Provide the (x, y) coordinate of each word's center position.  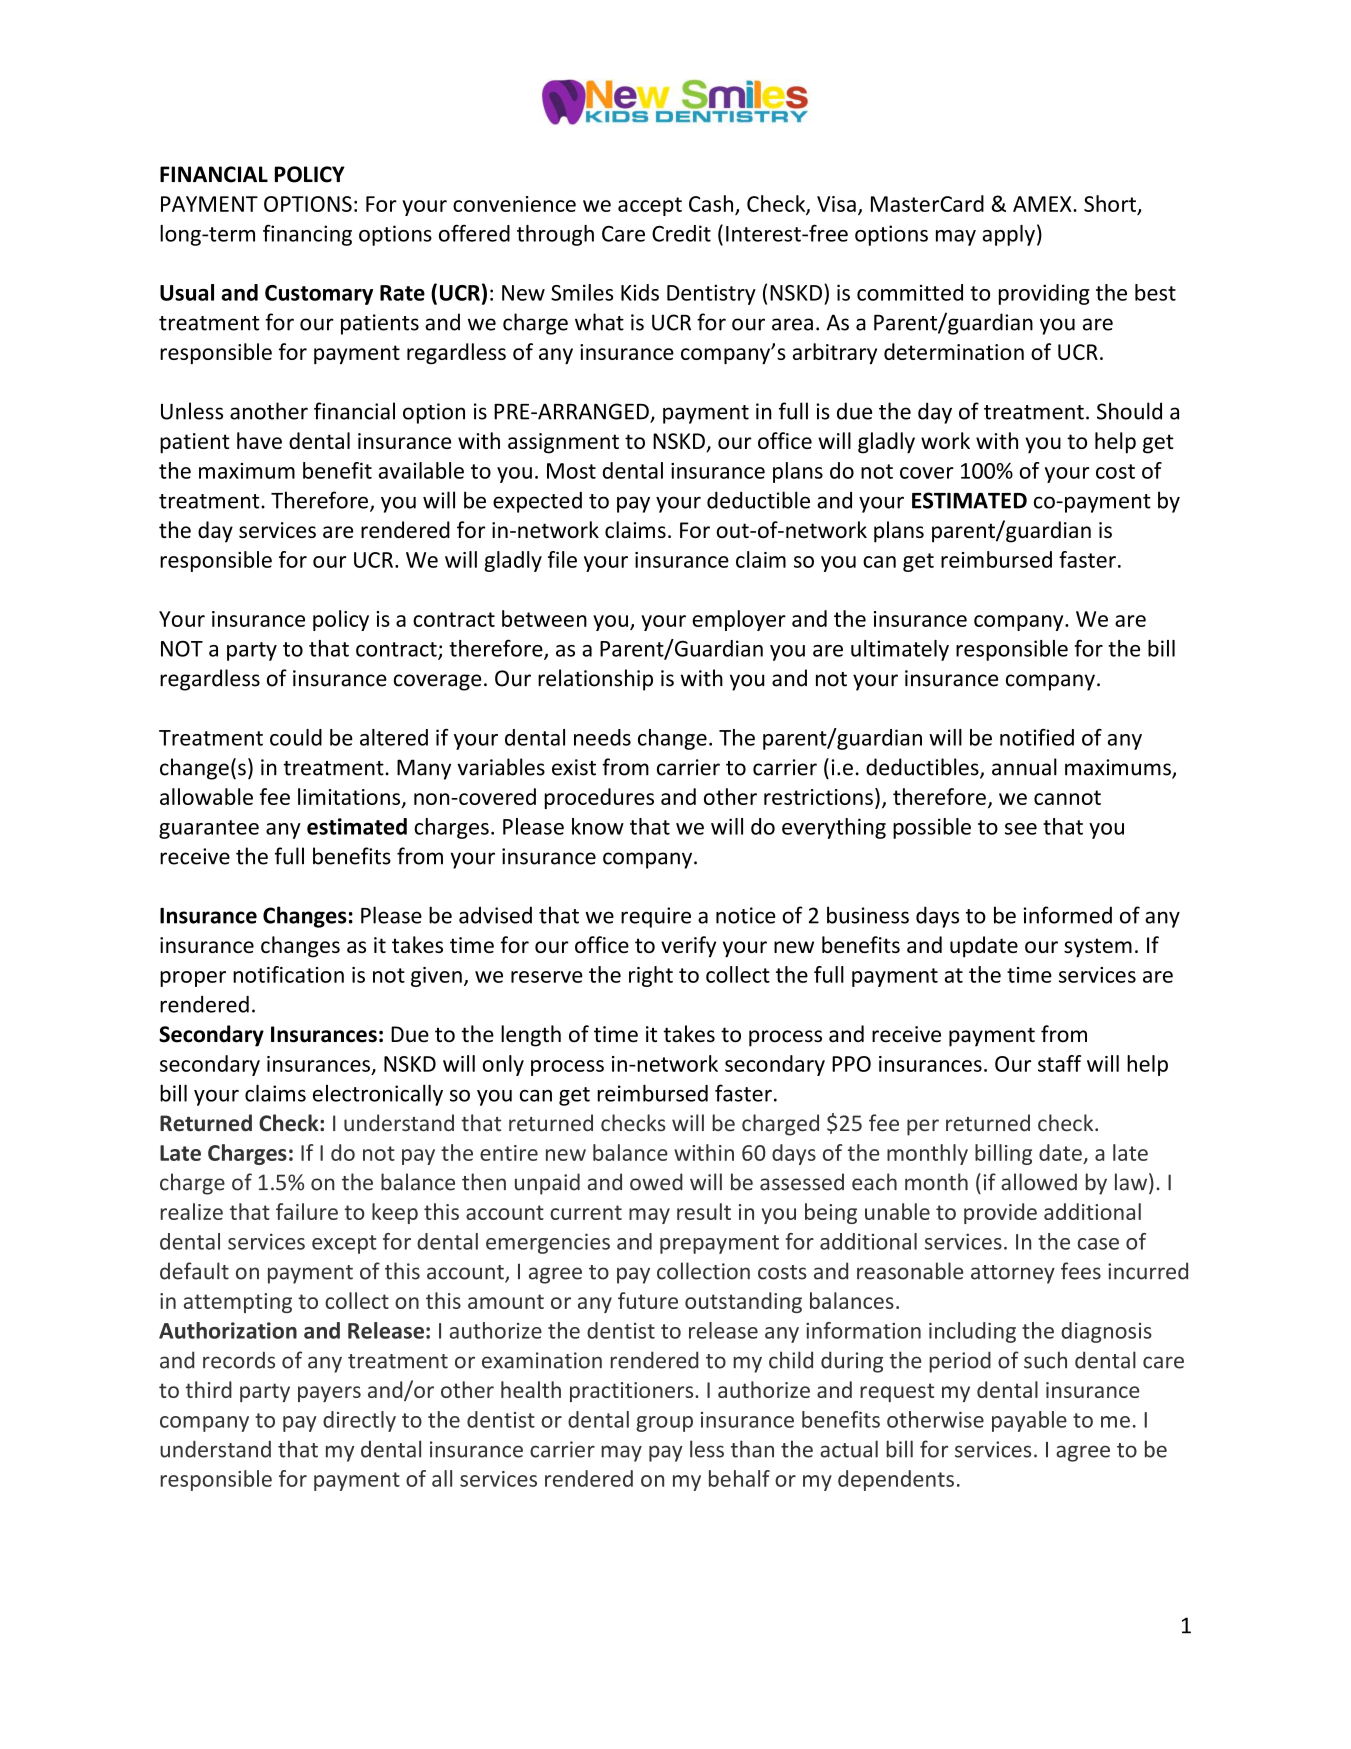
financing (307, 235)
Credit (681, 233)
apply (1008, 235)
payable (1029, 1421)
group (664, 1424)
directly (359, 1421)
